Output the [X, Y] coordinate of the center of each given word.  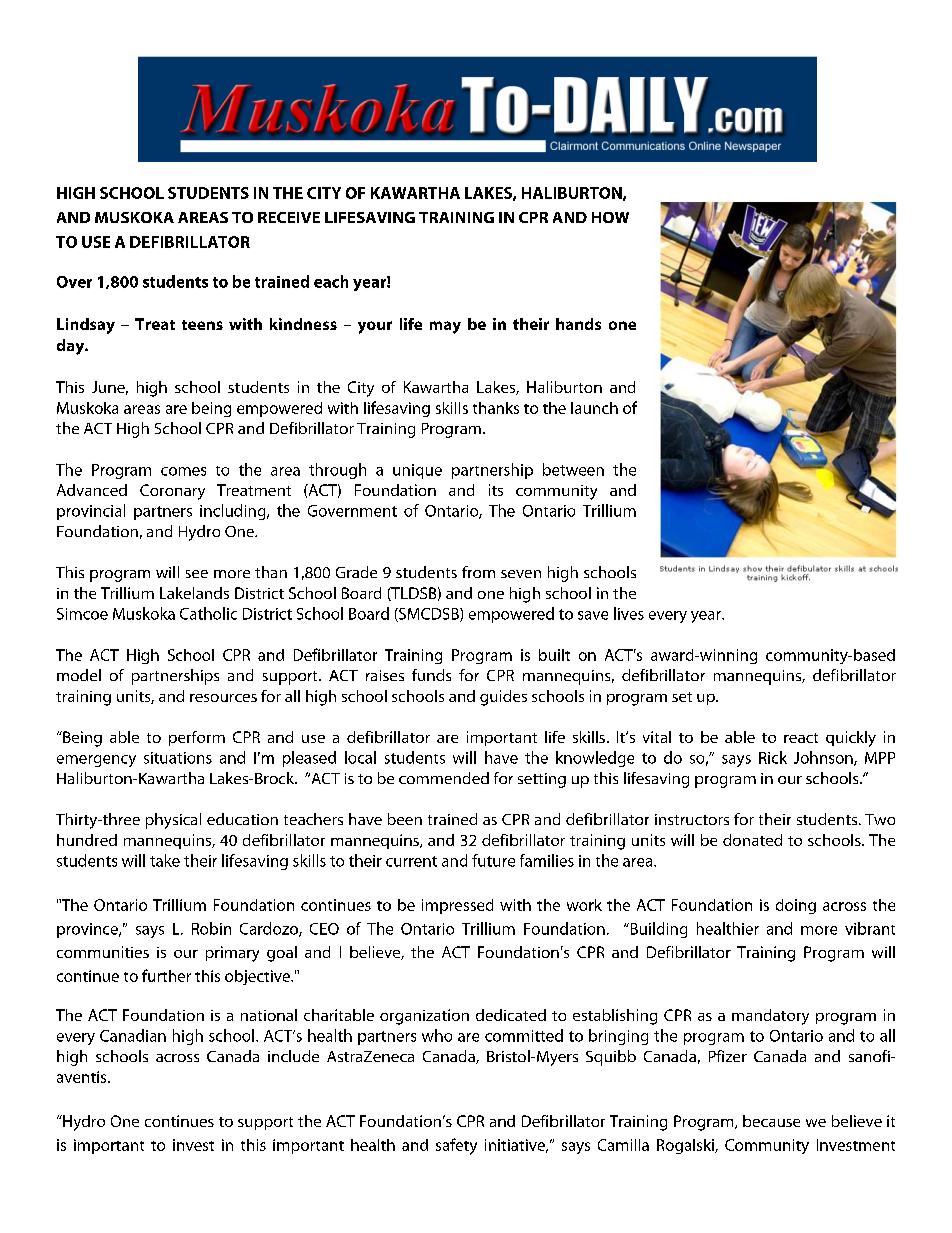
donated [752, 840]
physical [173, 821]
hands [578, 324]
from [478, 572]
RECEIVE [289, 217]
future [493, 860]
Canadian [133, 1035]
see [197, 574]
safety [456, 1146]
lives [629, 613]
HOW [610, 217]
